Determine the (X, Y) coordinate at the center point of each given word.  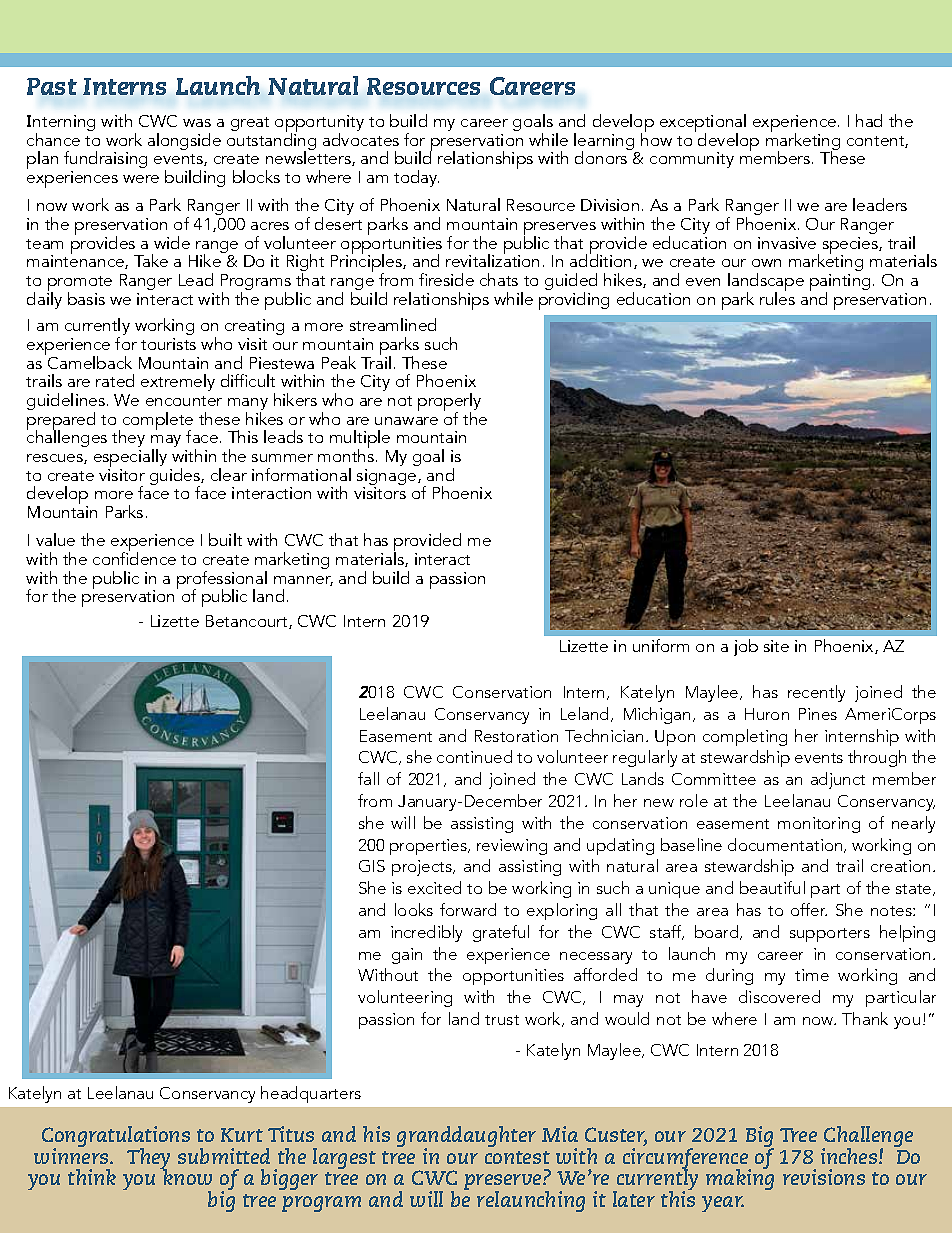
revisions (824, 1177)
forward (468, 909)
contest (517, 1157)
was (197, 123)
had (869, 120)
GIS (372, 866)
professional (222, 581)
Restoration (516, 736)
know (186, 1176)
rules (777, 297)
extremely (178, 382)
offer (809, 909)
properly (449, 403)
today (416, 178)
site (776, 646)
